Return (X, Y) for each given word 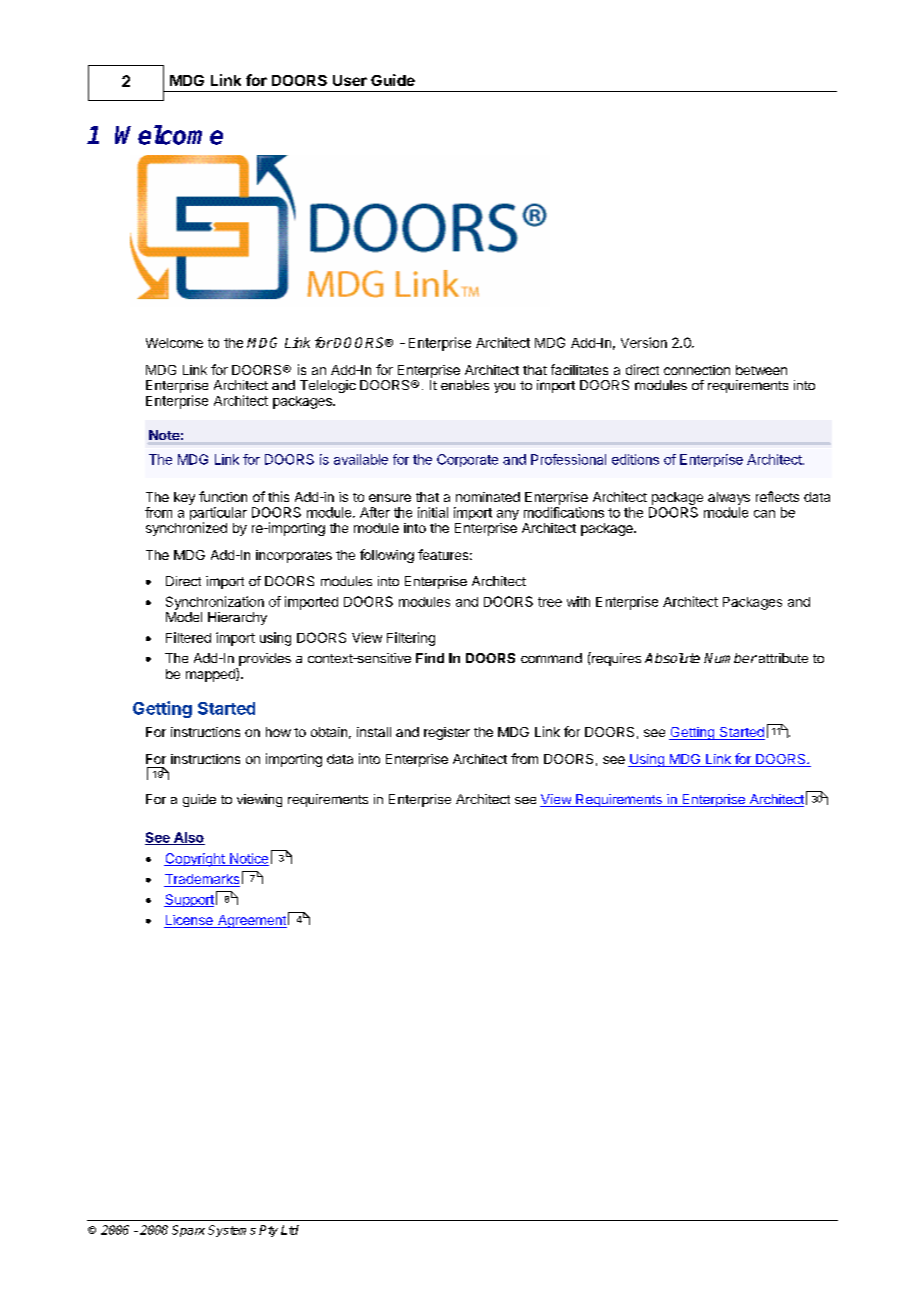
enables (465, 385)
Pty (268, 1231)
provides (264, 661)
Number (730, 658)
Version (644, 342)
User (350, 80)
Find (430, 658)
